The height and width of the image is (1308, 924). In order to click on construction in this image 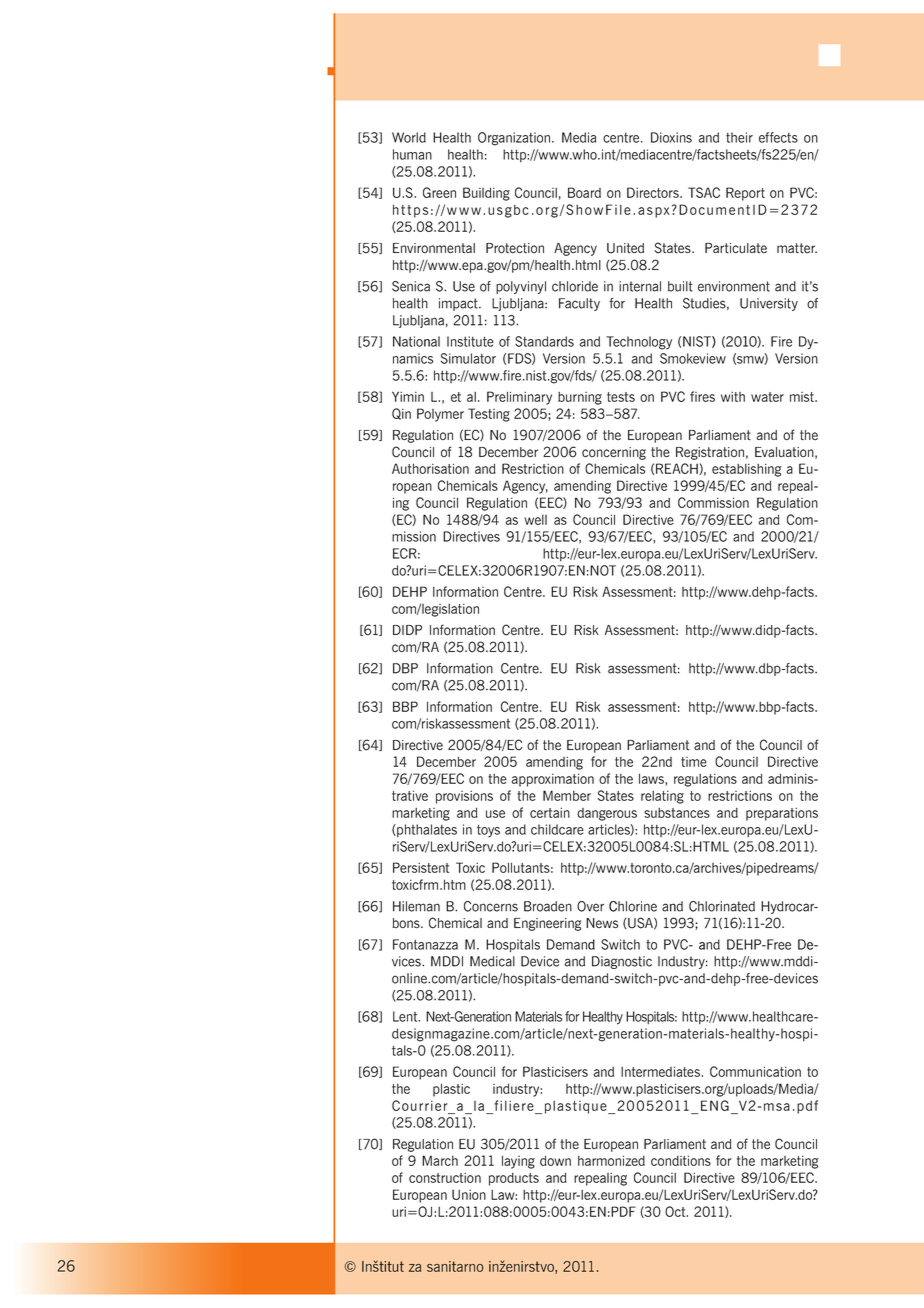, I will do `click(445, 1178)`.
